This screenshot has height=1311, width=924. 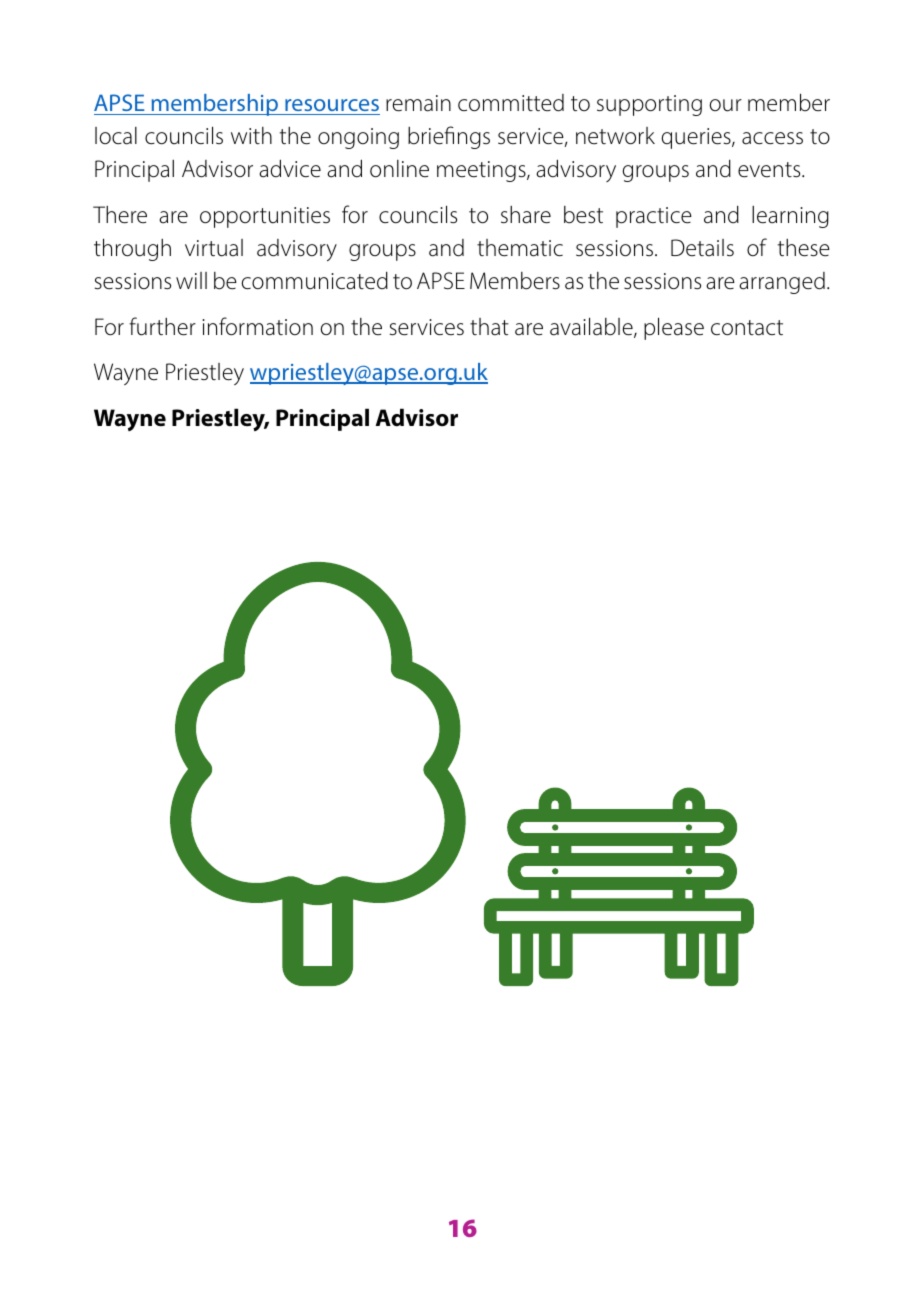 What do you see at coordinates (331, 107) in the screenshot?
I see `resources` at bounding box center [331, 107].
